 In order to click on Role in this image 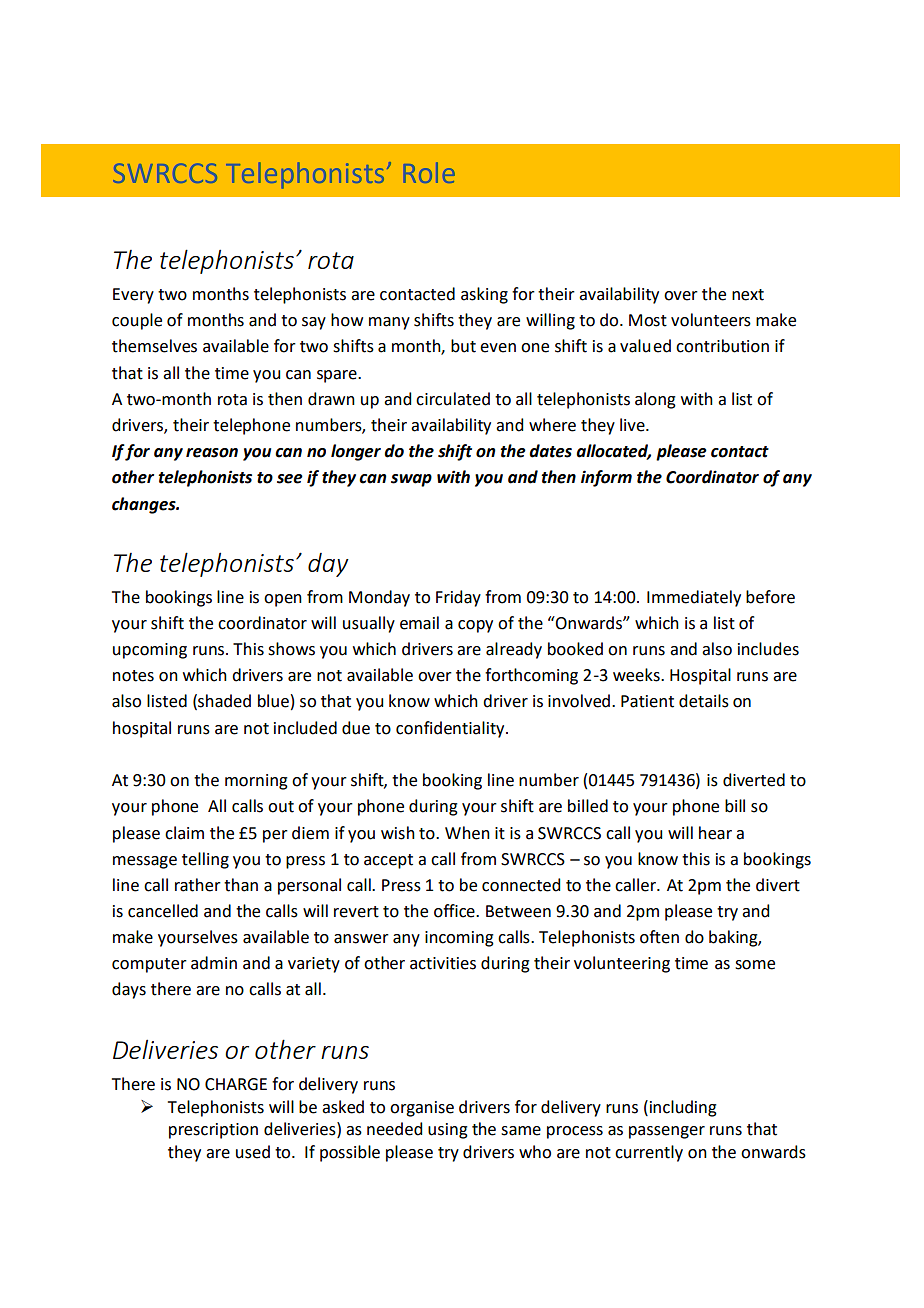, I will do `click(429, 172)`.
